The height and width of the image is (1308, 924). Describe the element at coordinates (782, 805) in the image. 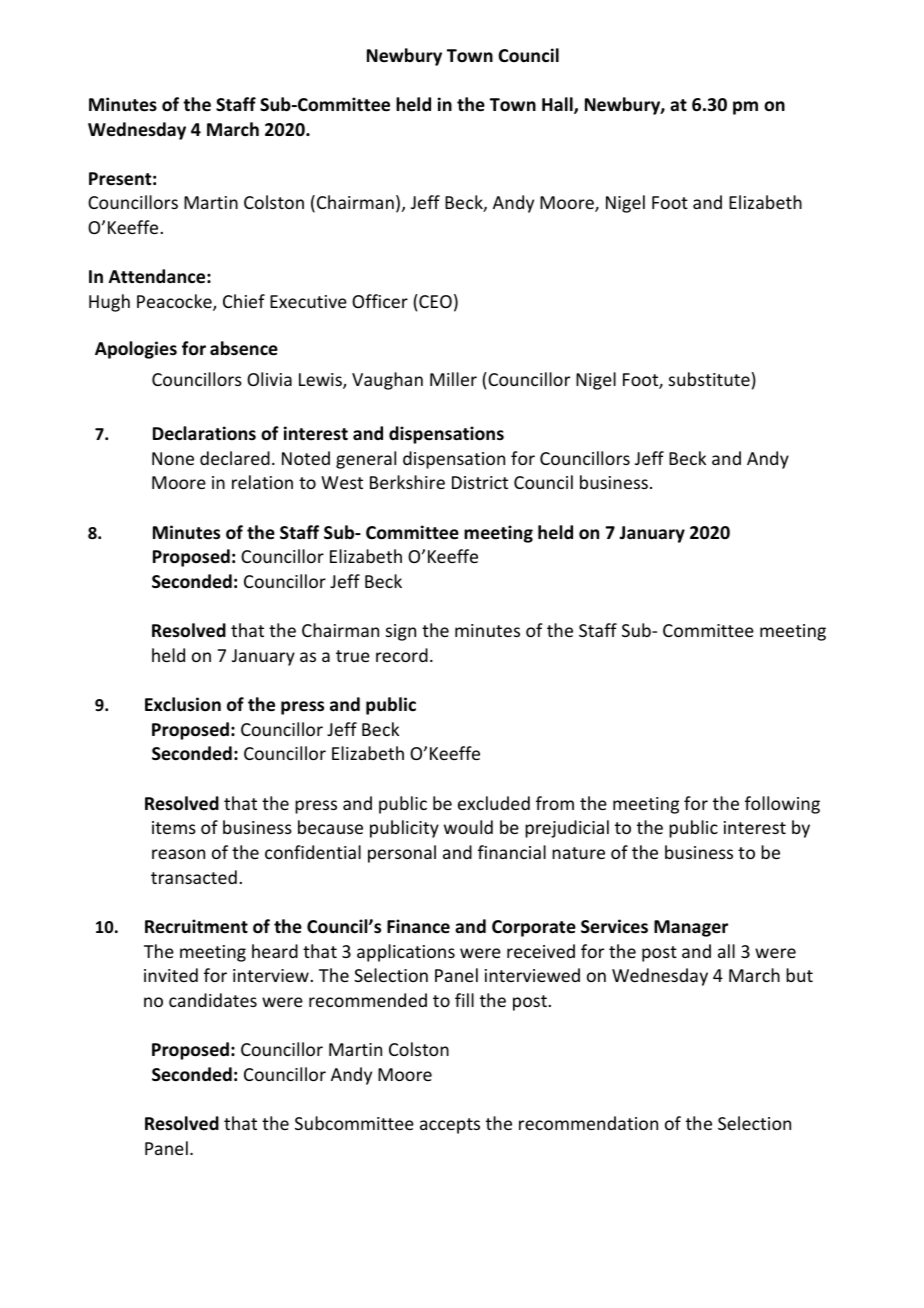

I see `following` at that location.
